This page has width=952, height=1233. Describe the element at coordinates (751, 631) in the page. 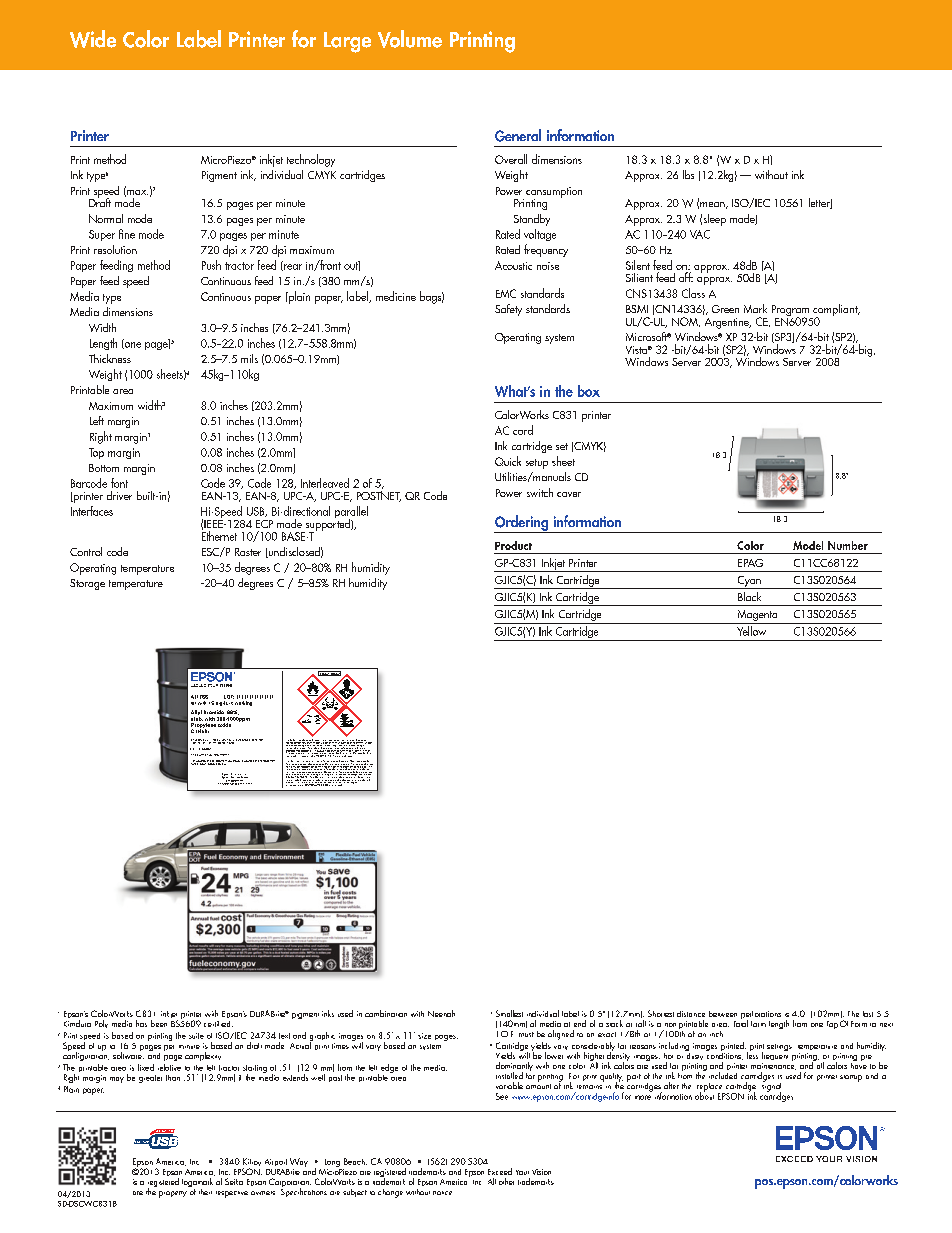

I see `Yellow` at that location.
